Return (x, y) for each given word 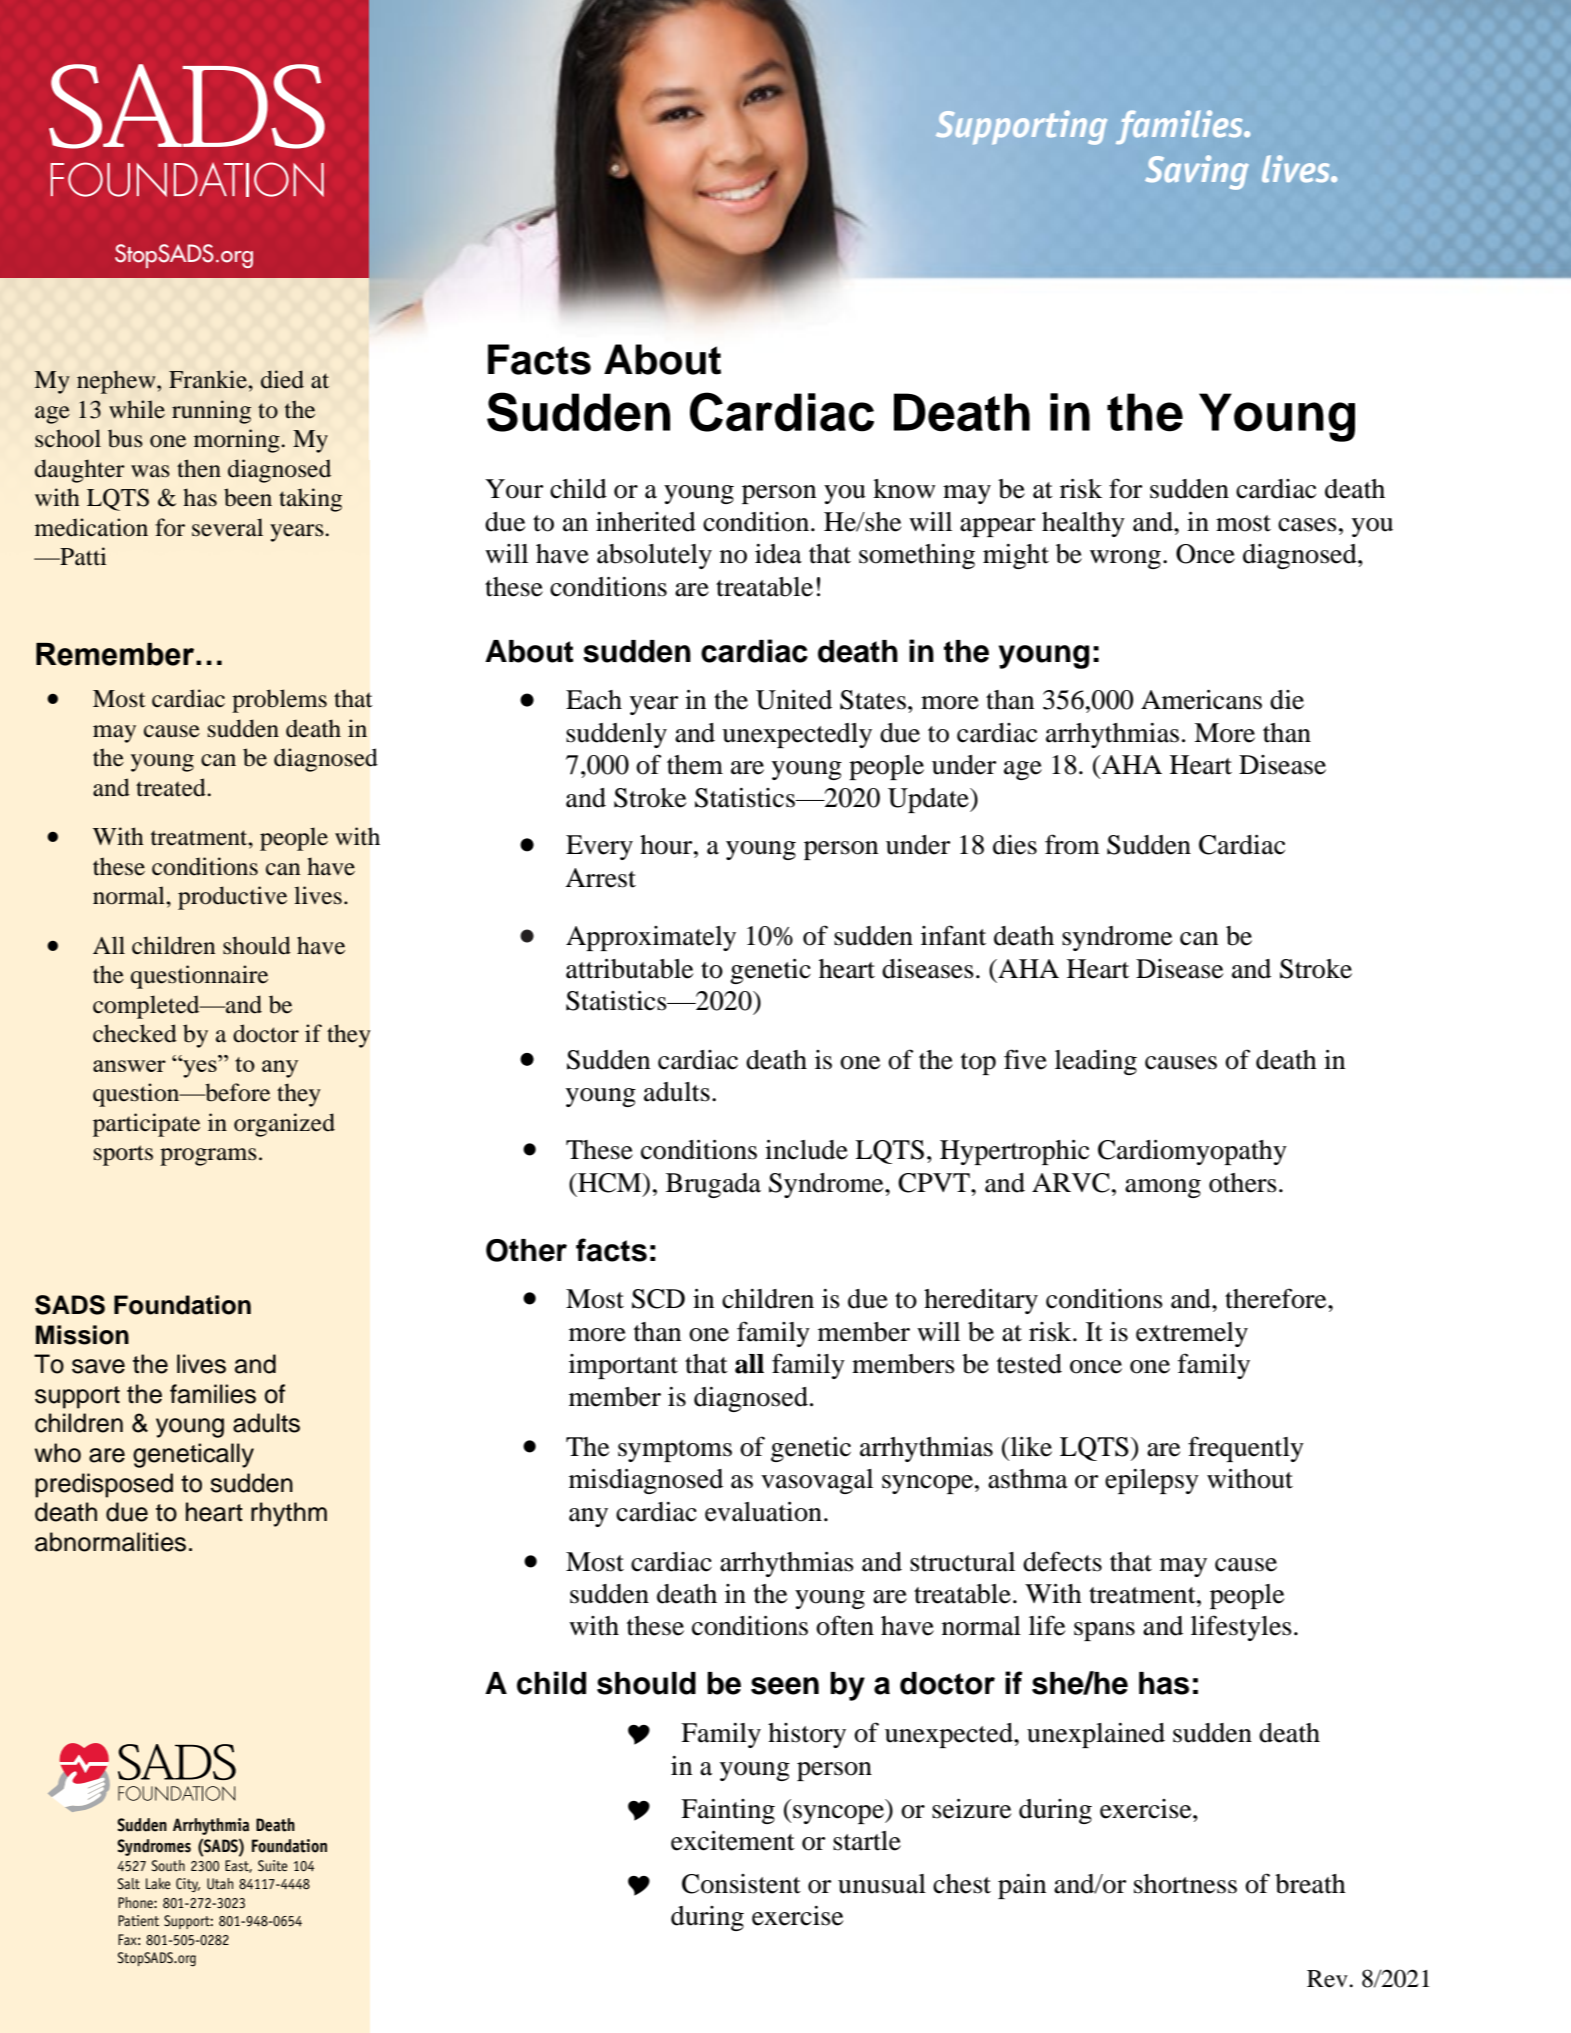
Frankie (209, 379)
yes (200, 1067)
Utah (220, 1884)
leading (1096, 1062)
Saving (1197, 172)
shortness (1185, 1884)
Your (514, 489)
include (806, 1150)
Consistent (741, 1884)
